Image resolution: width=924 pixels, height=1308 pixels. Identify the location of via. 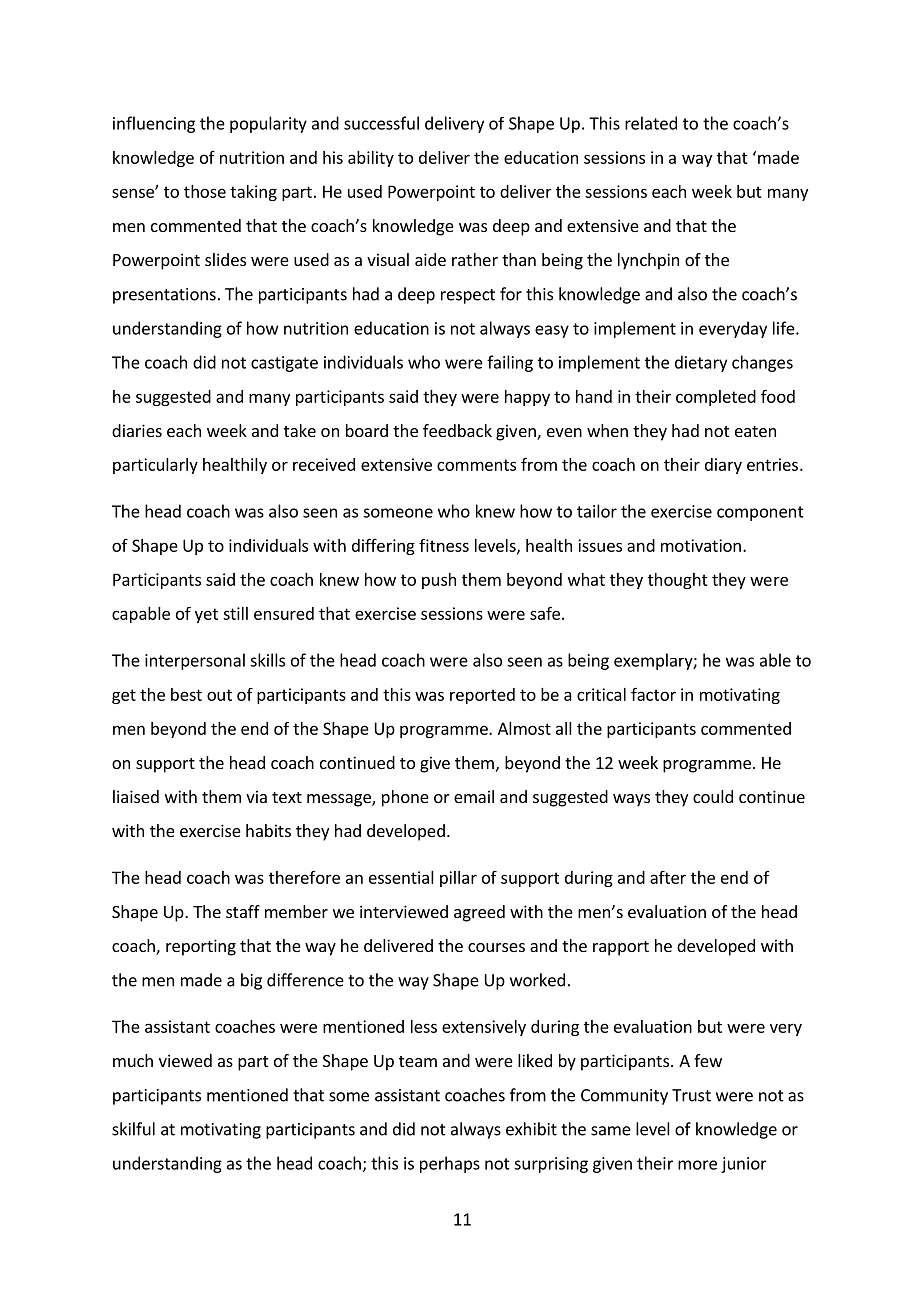
(256, 796).
